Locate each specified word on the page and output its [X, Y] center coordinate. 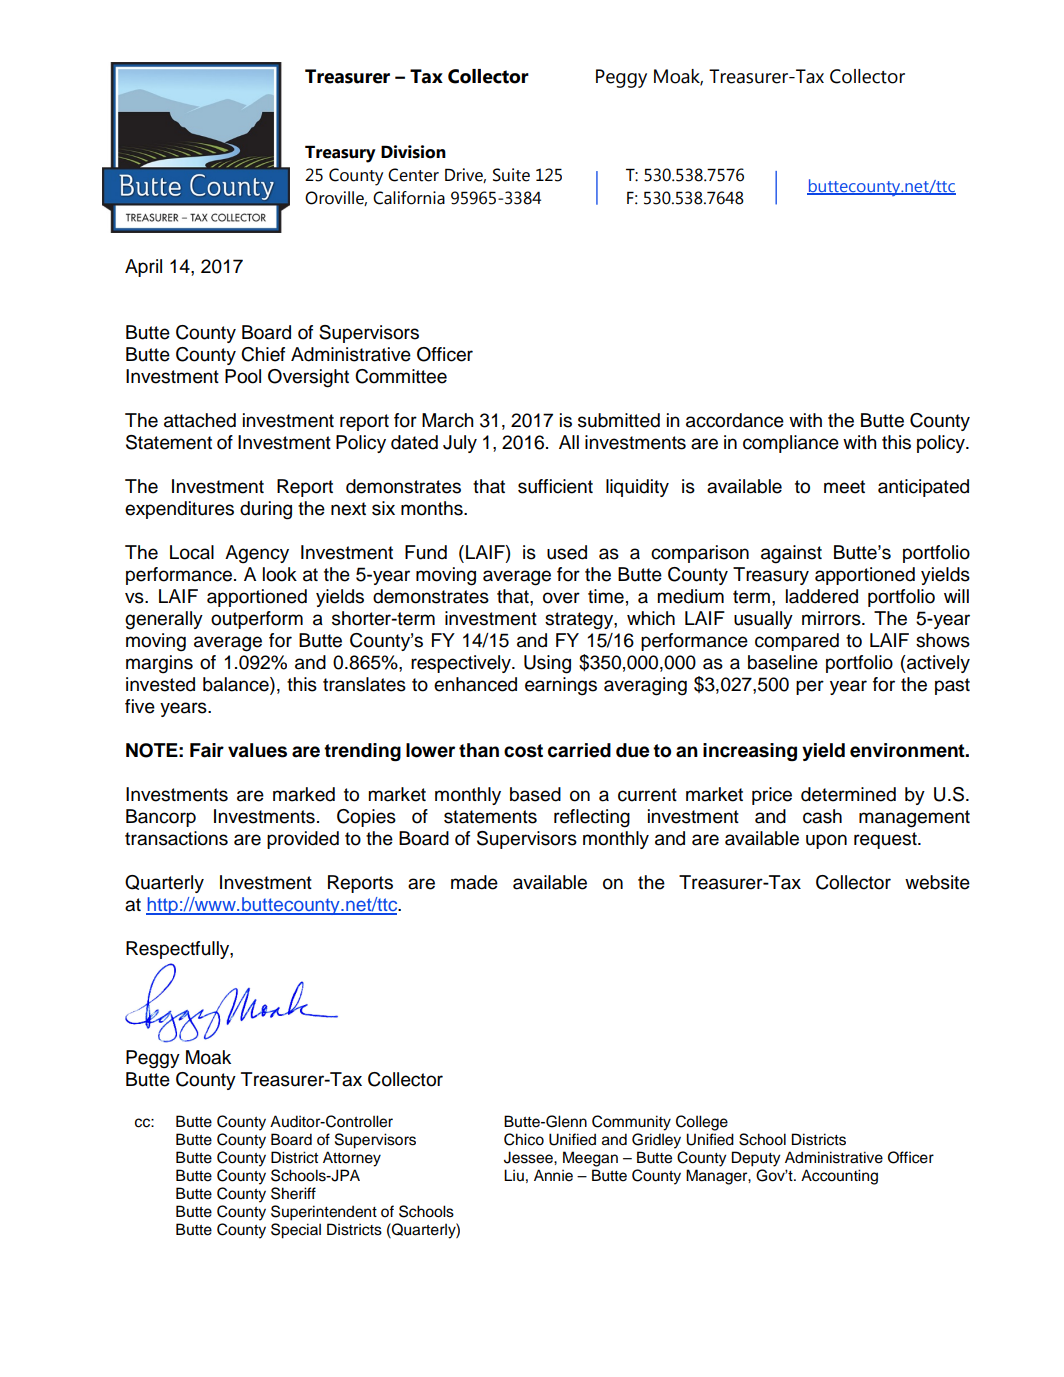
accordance [735, 420]
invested [160, 684]
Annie [553, 1175]
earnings [561, 686]
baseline [783, 662]
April [143, 268]
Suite [511, 175]
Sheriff [293, 1193]
